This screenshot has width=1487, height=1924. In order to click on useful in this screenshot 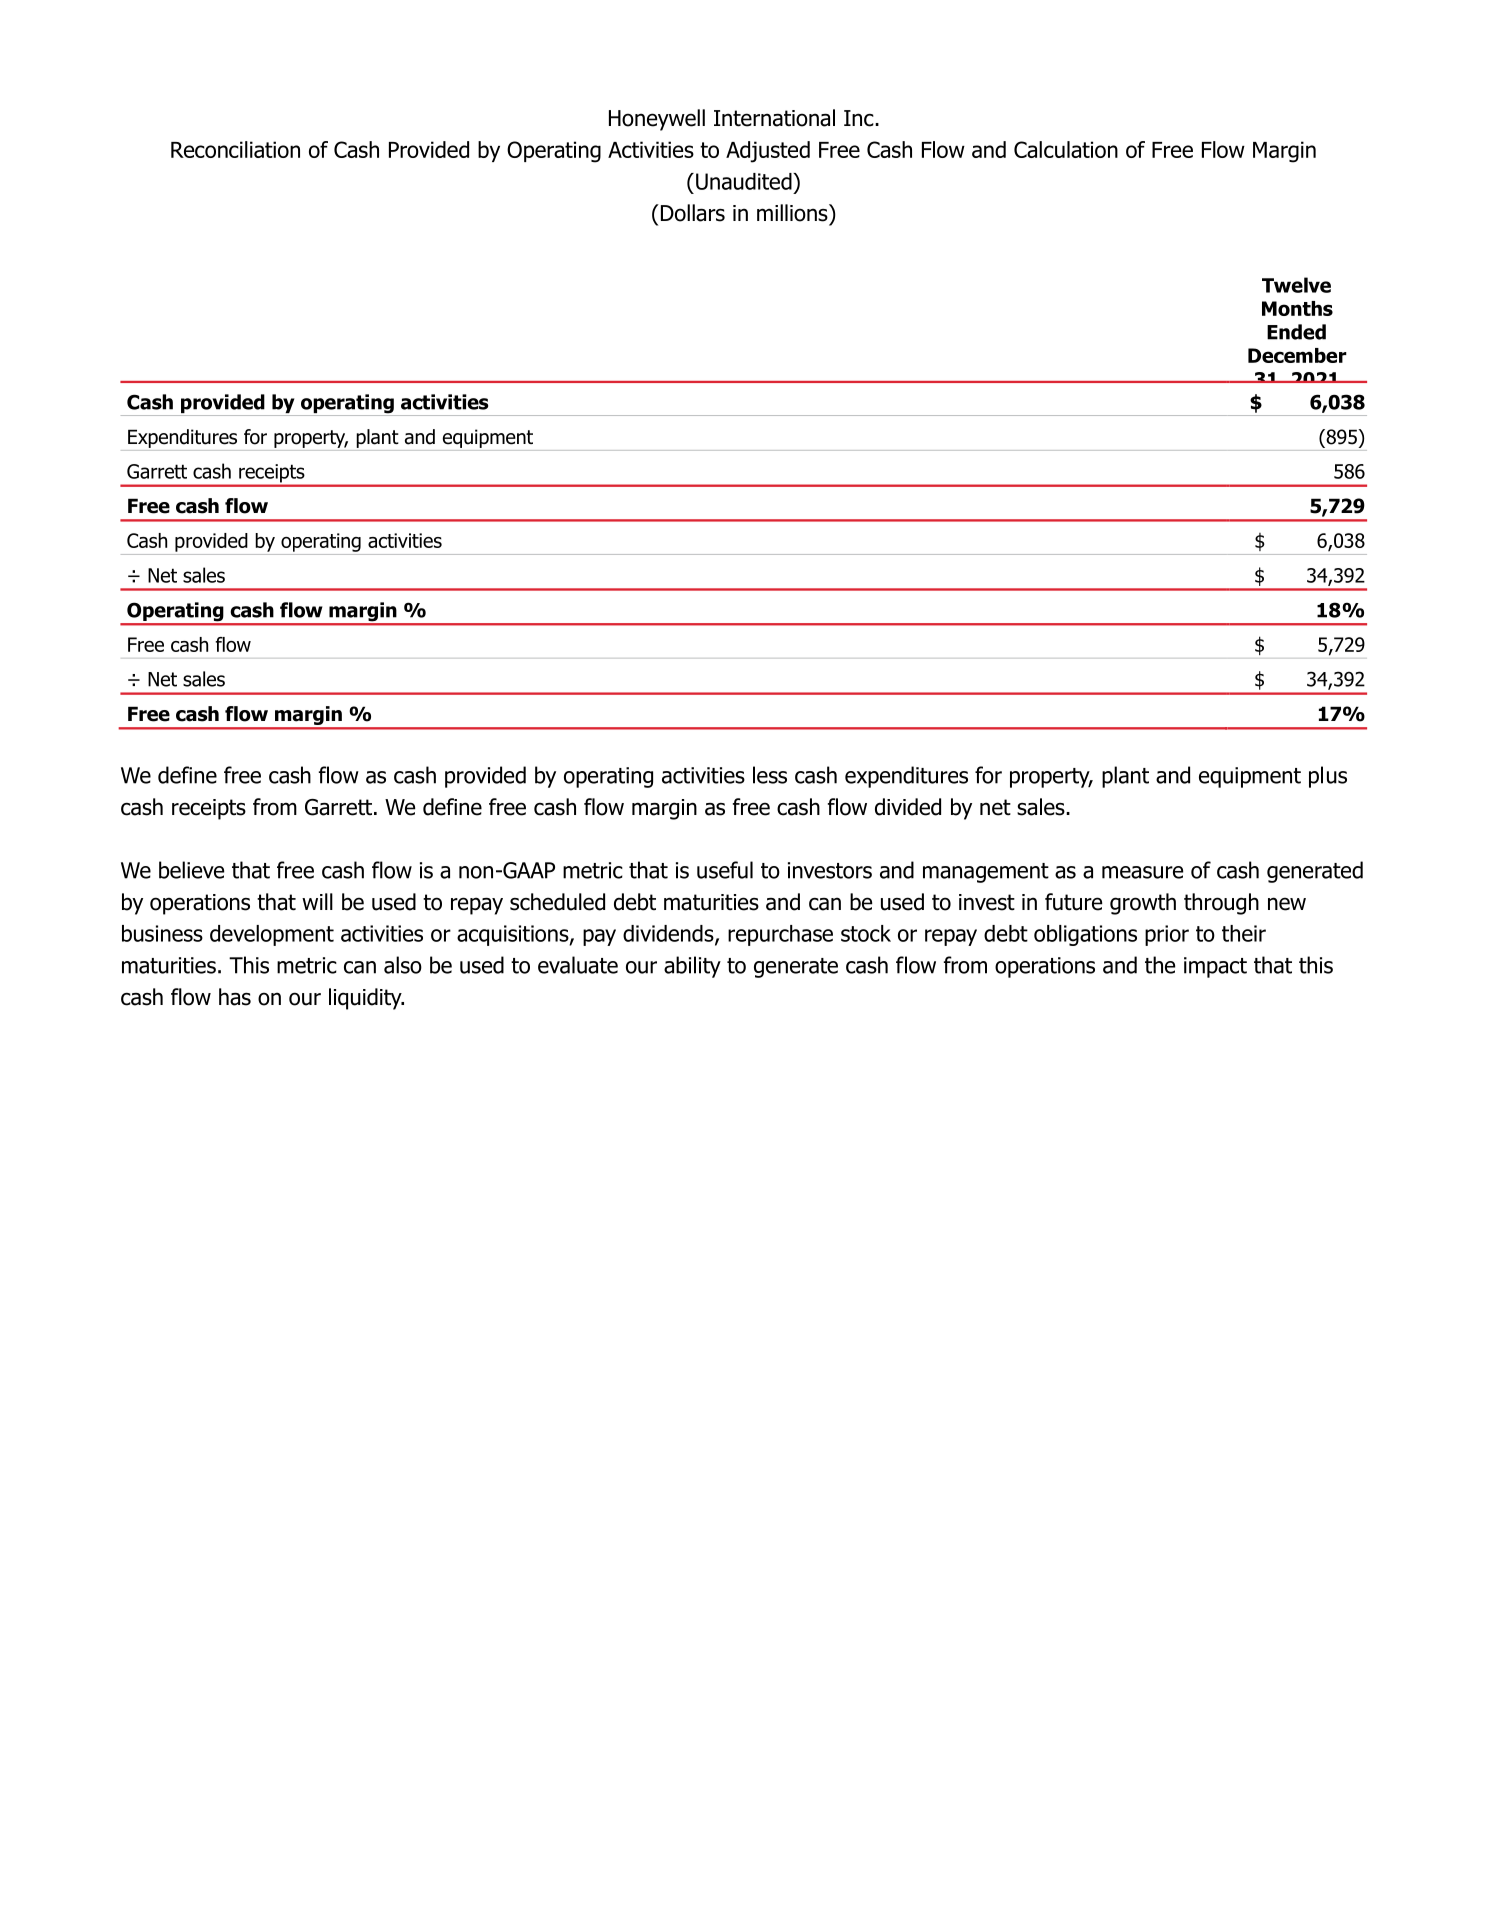, I will do `click(725, 870)`.
